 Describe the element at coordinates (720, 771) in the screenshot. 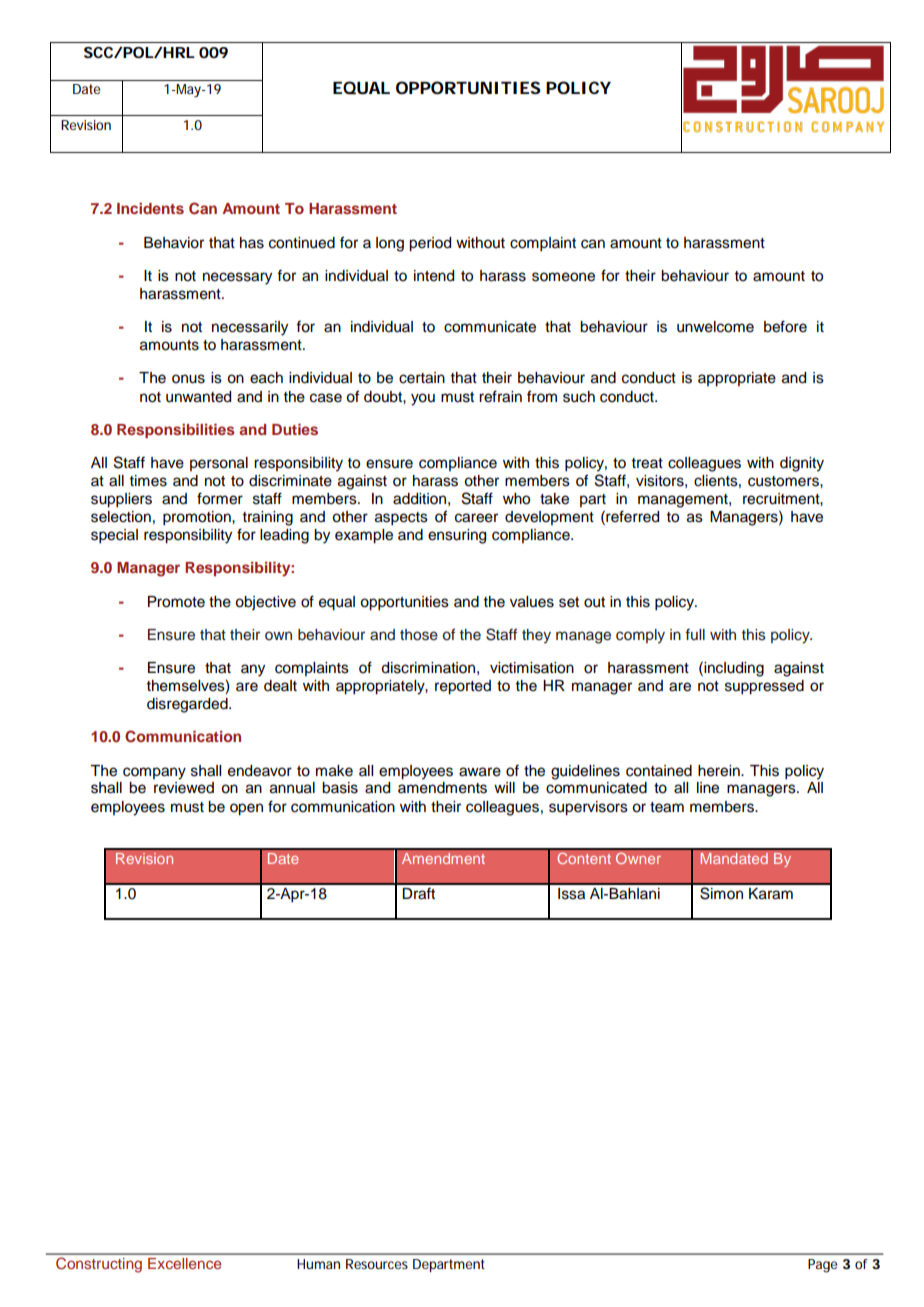

I see `herein` at that location.
